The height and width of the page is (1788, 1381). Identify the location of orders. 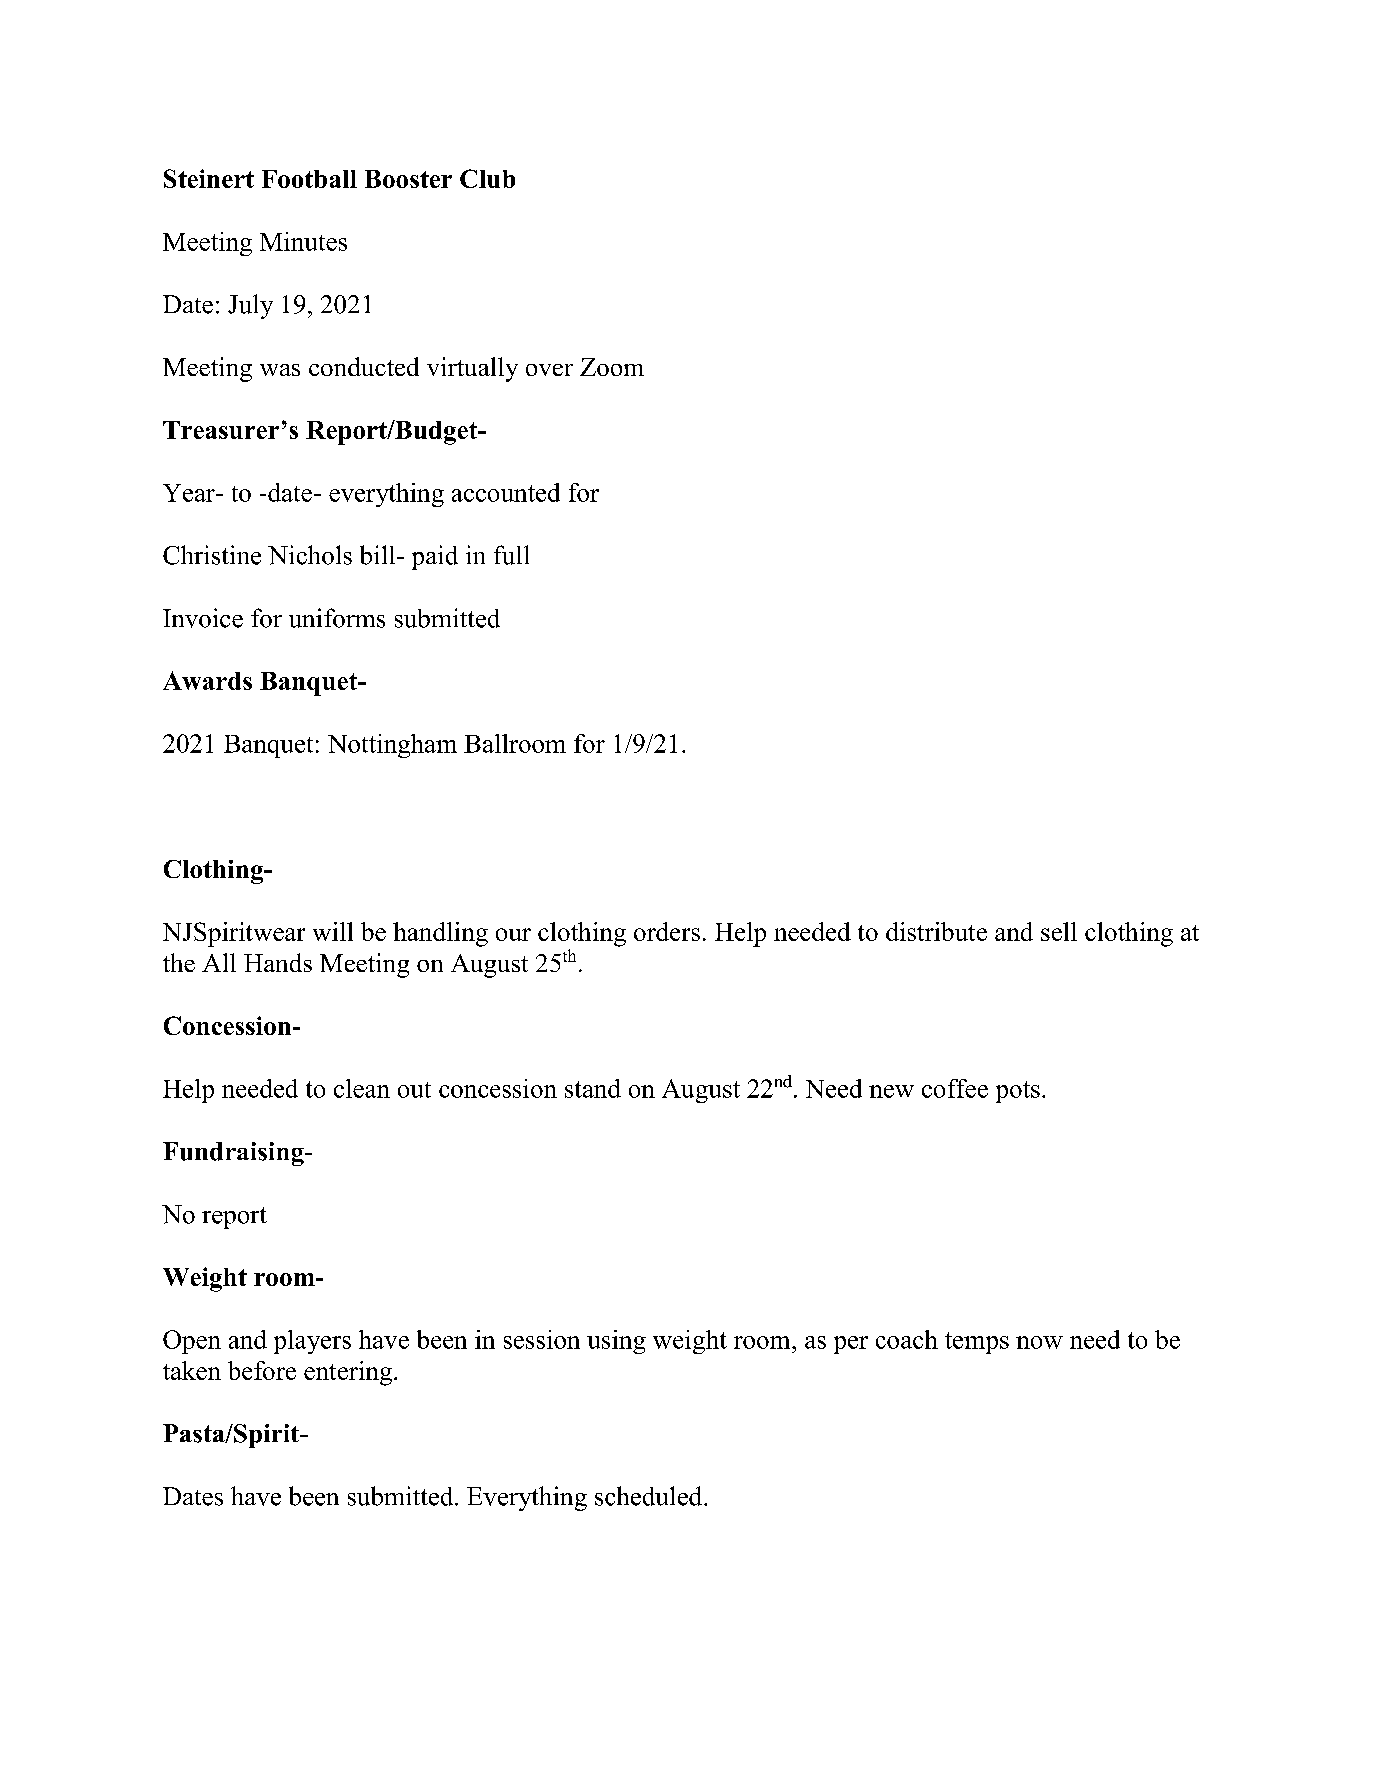
(667, 931).
